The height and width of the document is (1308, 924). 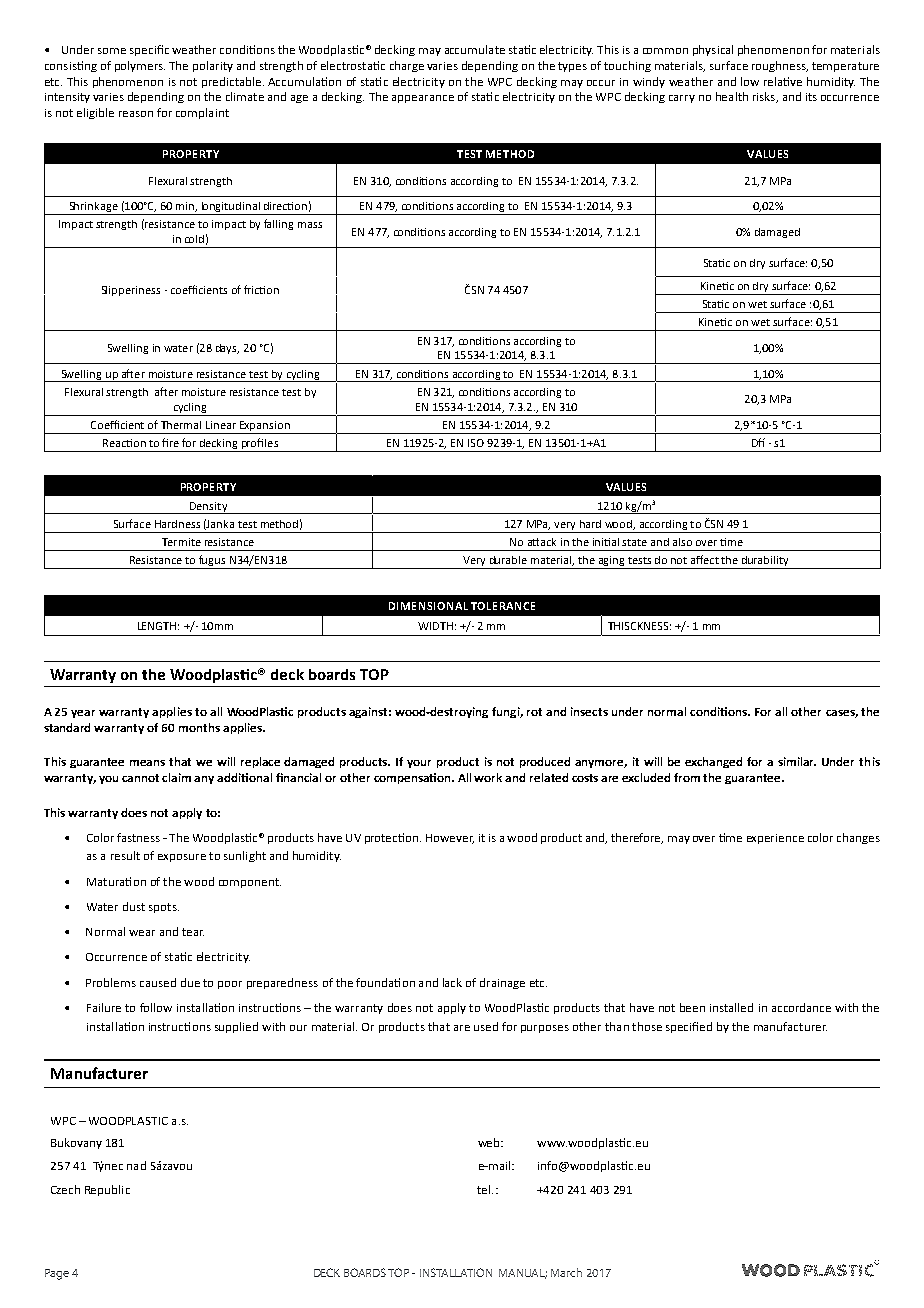 I want to click on risks, so click(x=765, y=97).
